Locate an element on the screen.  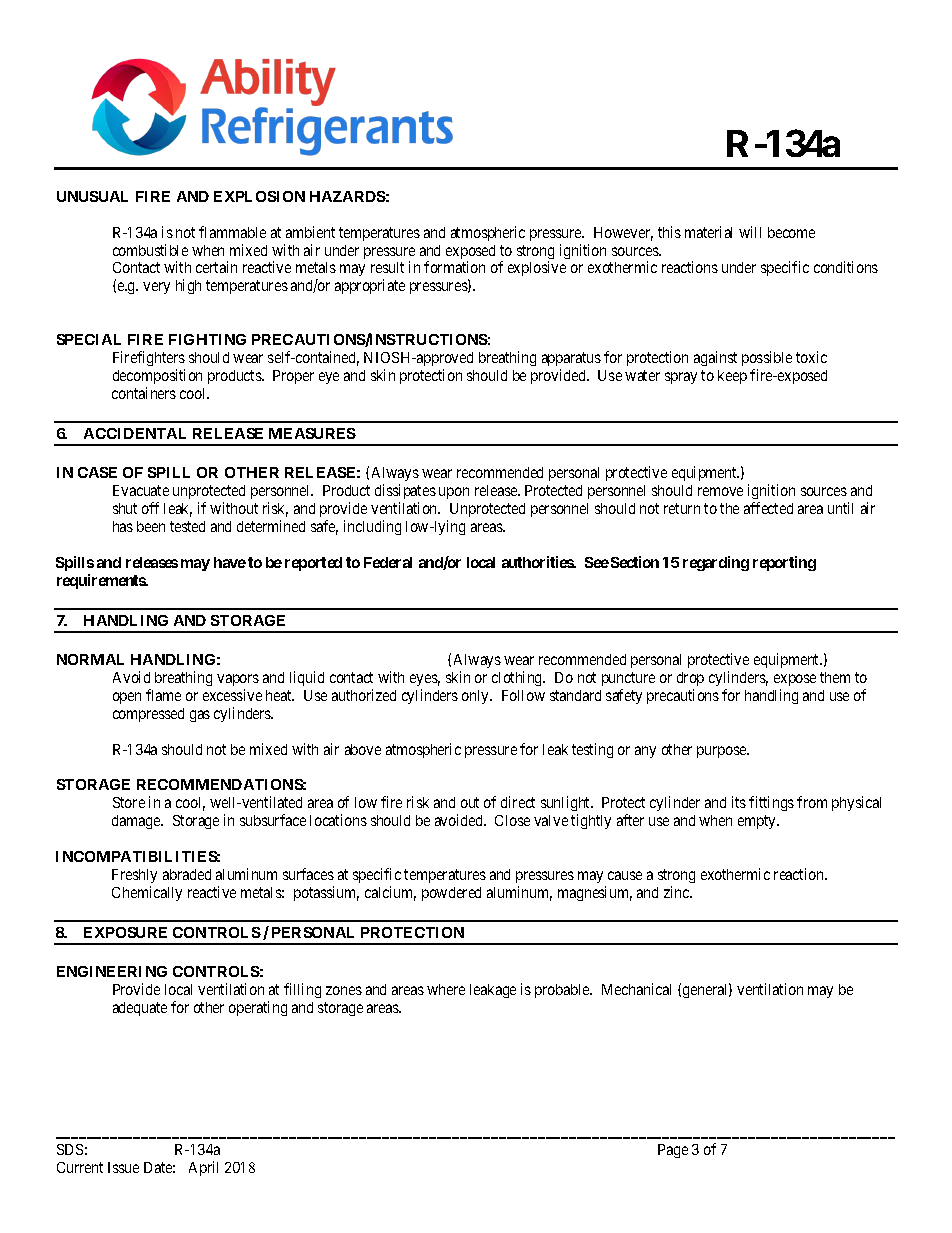
result is located at coordinates (387, 267).
